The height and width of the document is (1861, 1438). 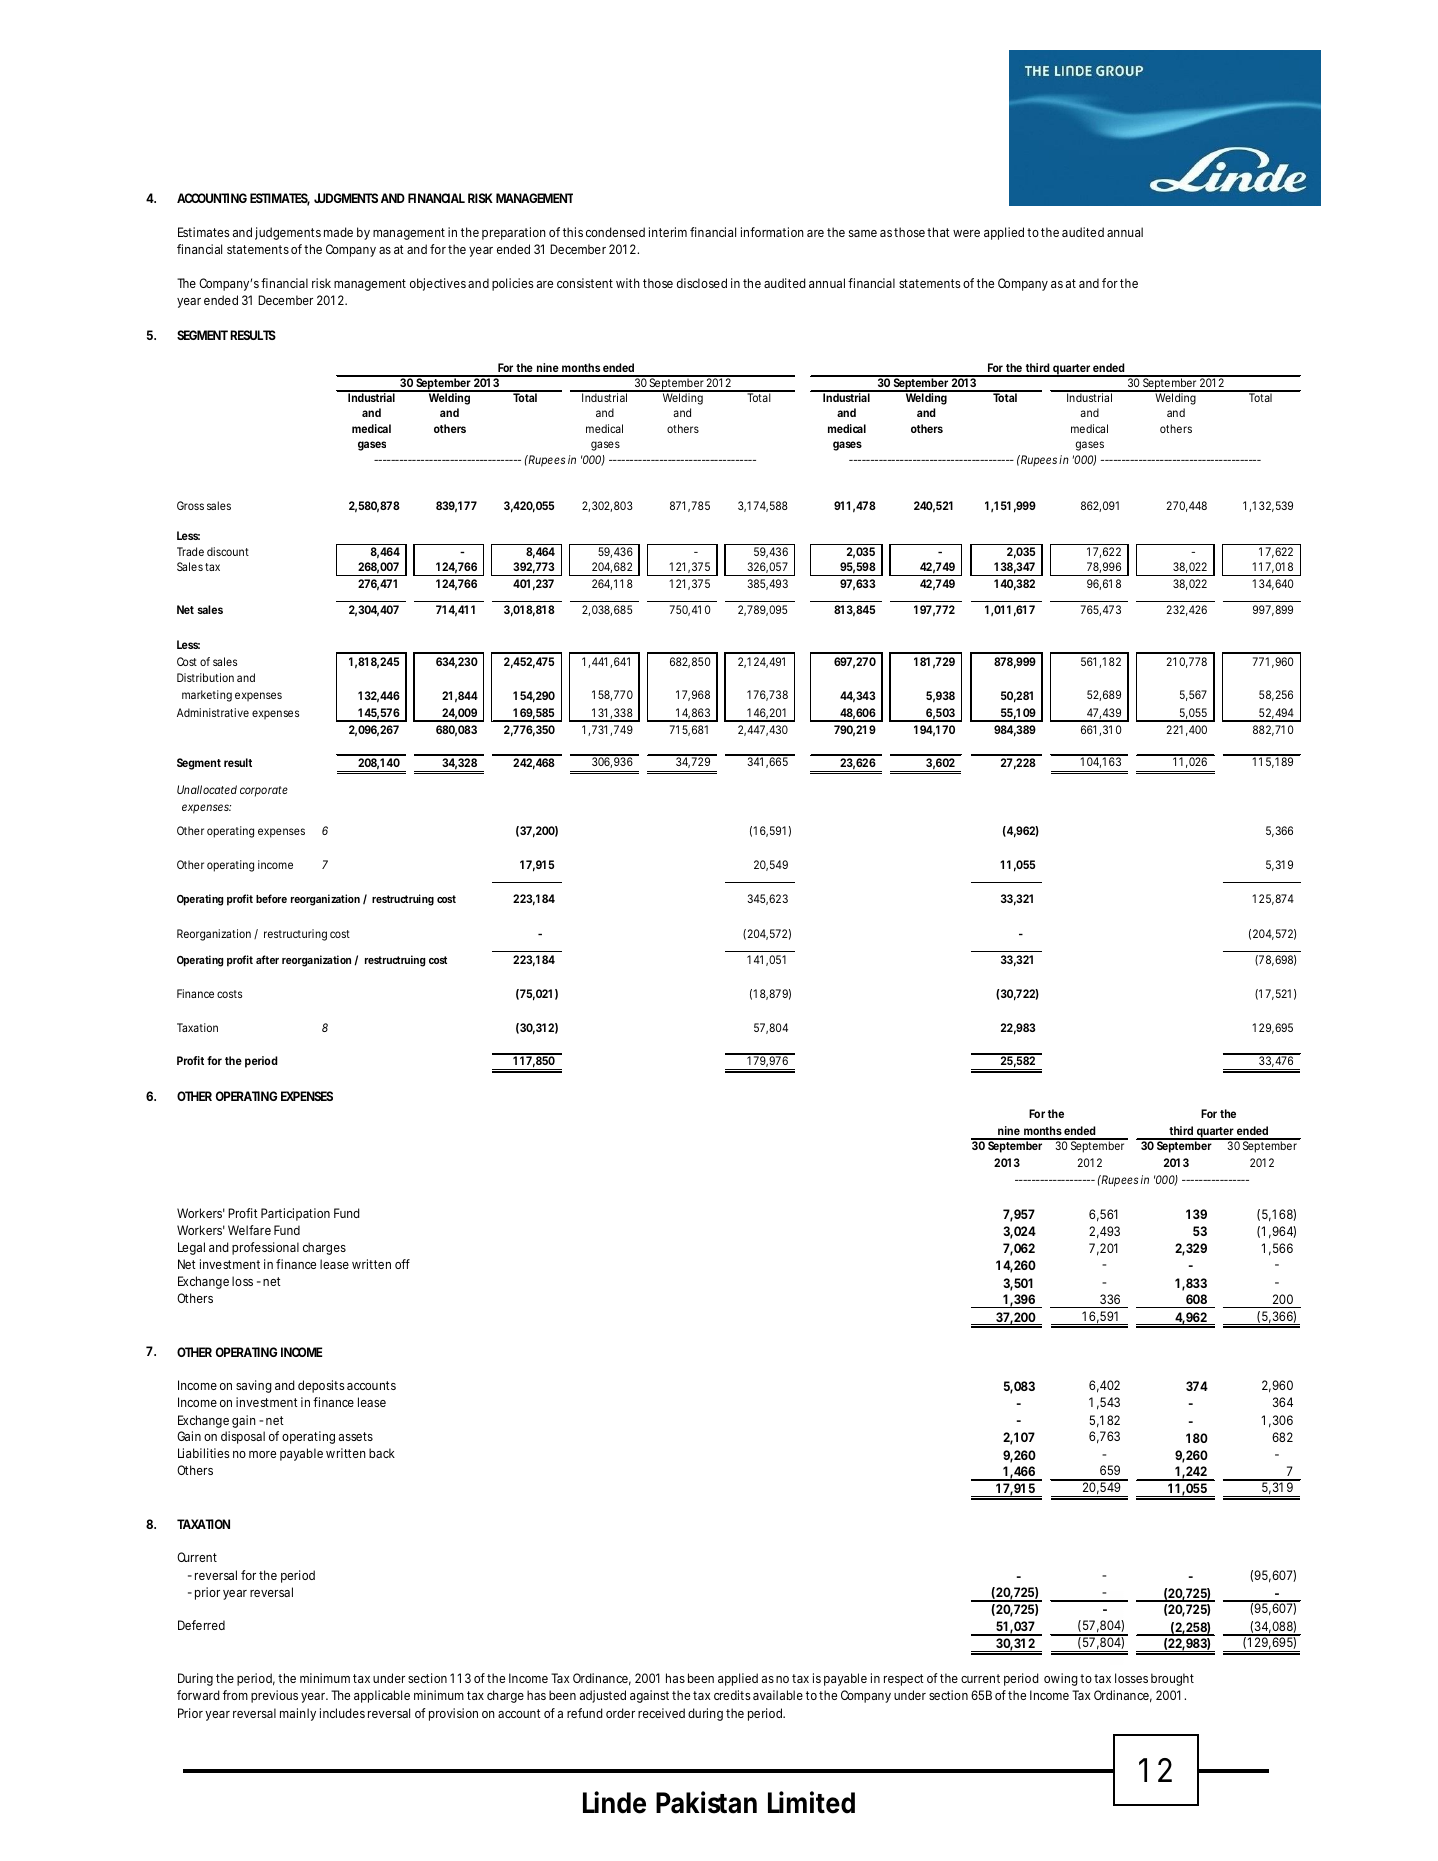 I want to click on were, so click(x=966, y=233).
